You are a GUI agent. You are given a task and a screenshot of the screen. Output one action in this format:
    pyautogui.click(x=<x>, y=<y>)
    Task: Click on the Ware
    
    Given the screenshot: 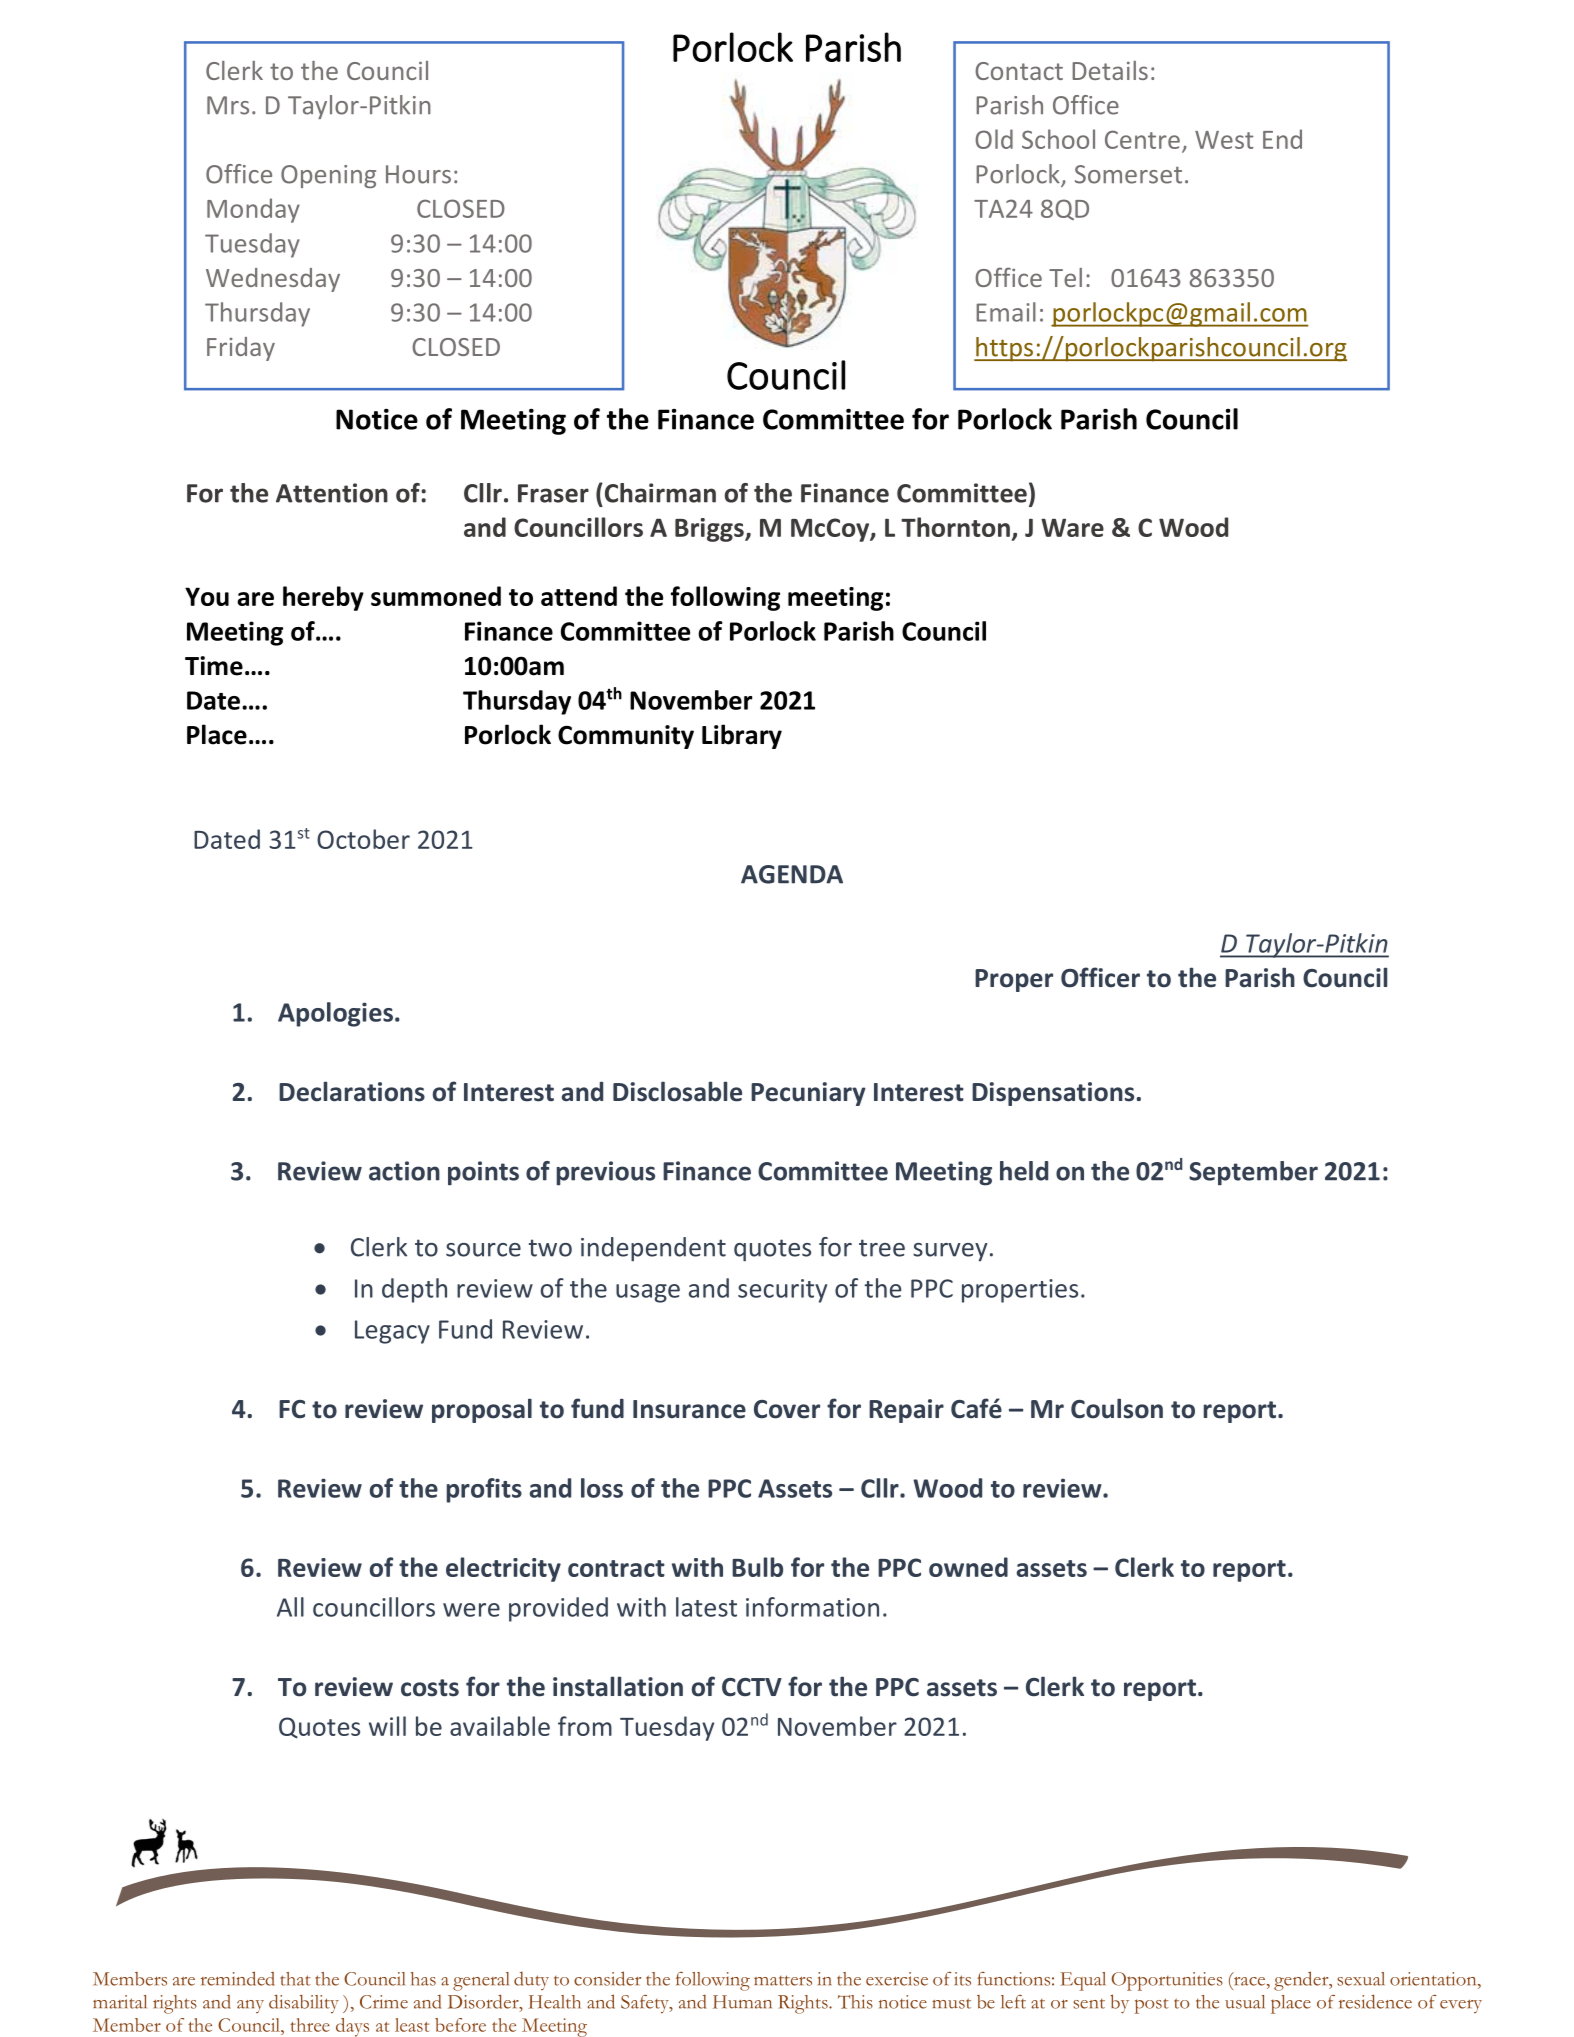 What is the action you would take?
    pyautogui.click(x=1072, y=527)
